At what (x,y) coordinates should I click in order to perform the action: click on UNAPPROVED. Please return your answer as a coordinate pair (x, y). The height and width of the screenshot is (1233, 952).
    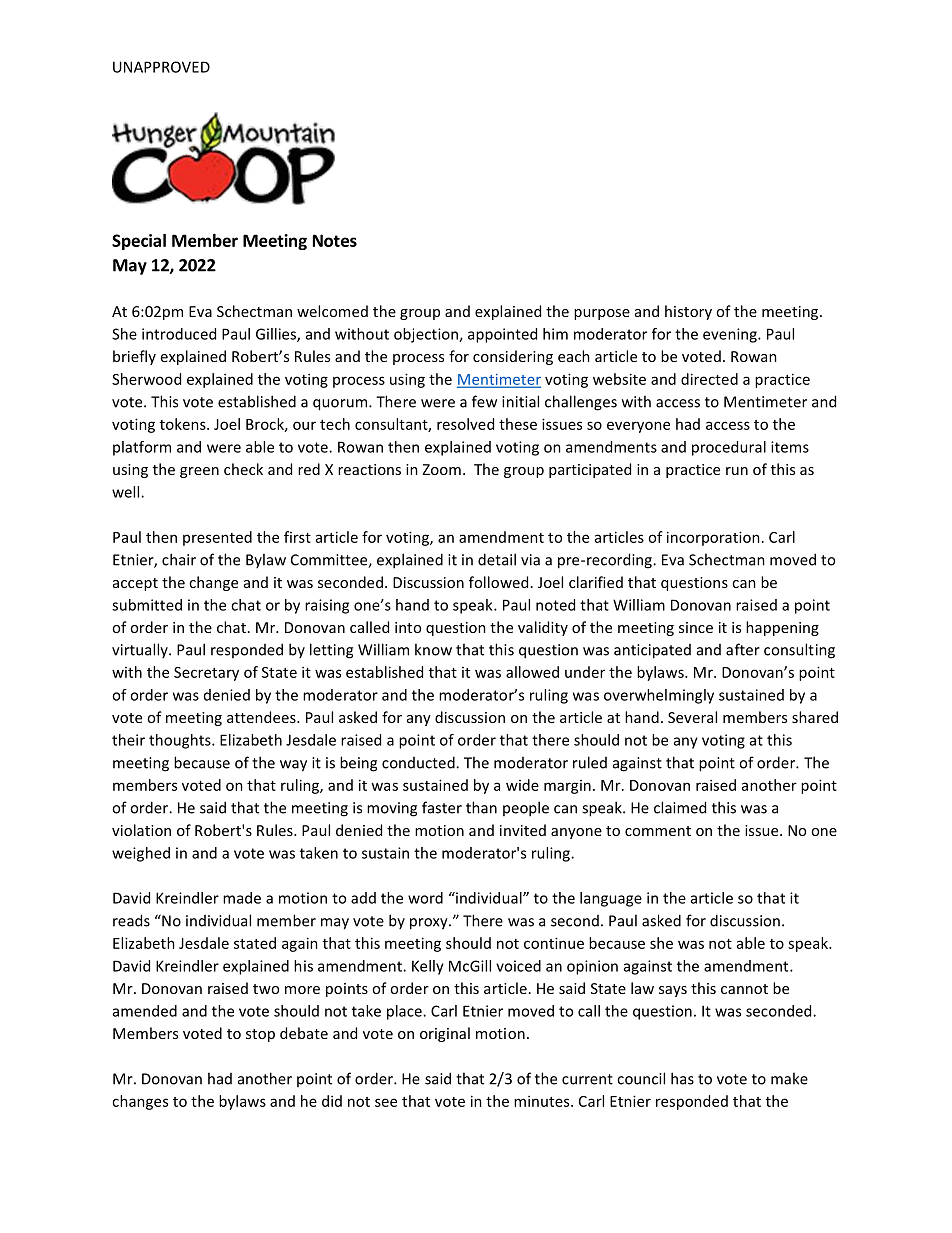
    Looking at the image, I should click on (161, 67).
